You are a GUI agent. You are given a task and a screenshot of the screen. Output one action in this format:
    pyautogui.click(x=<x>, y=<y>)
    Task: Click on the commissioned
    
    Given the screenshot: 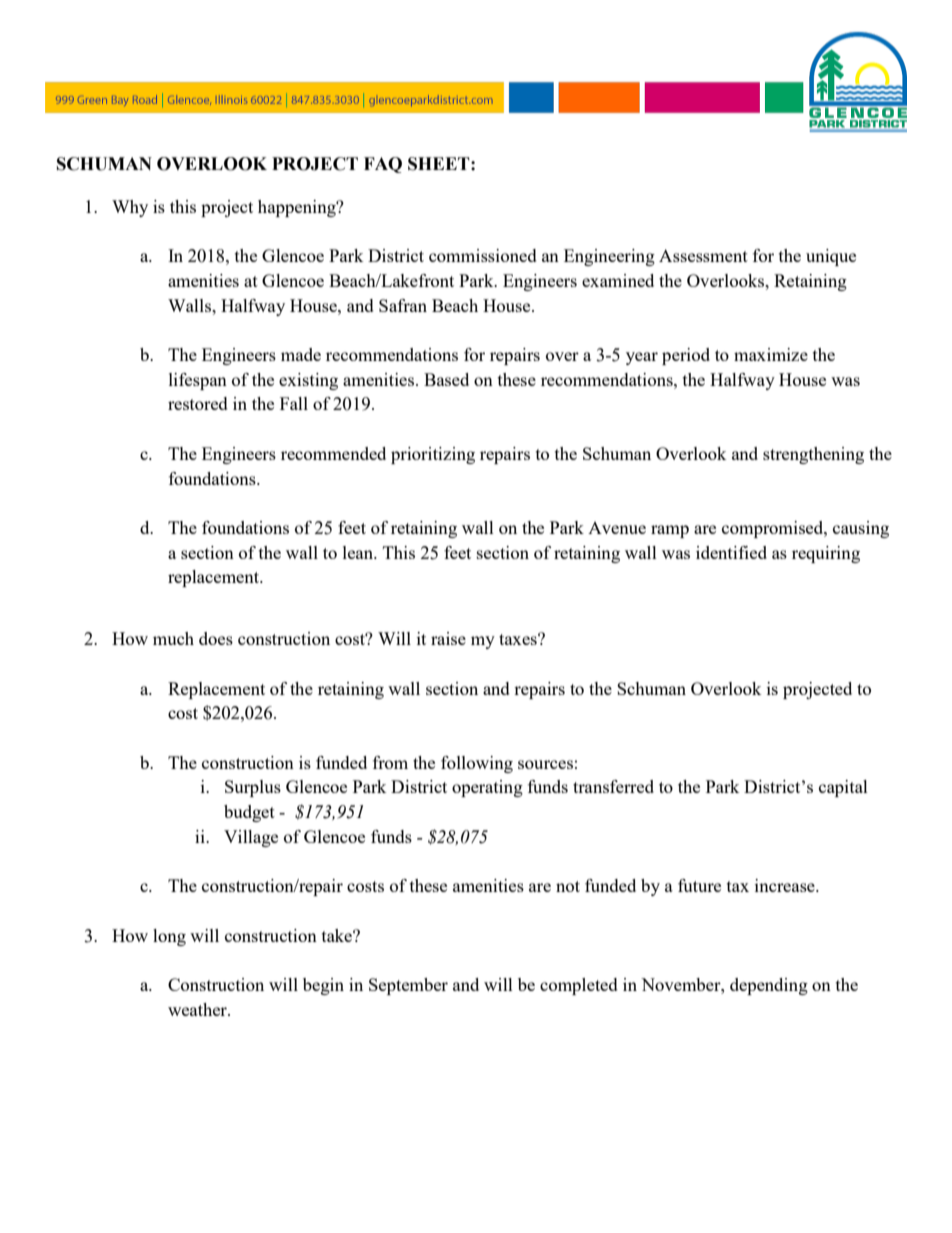 What is the action you would take?
    pyautogui.click(x=483, y=255)
